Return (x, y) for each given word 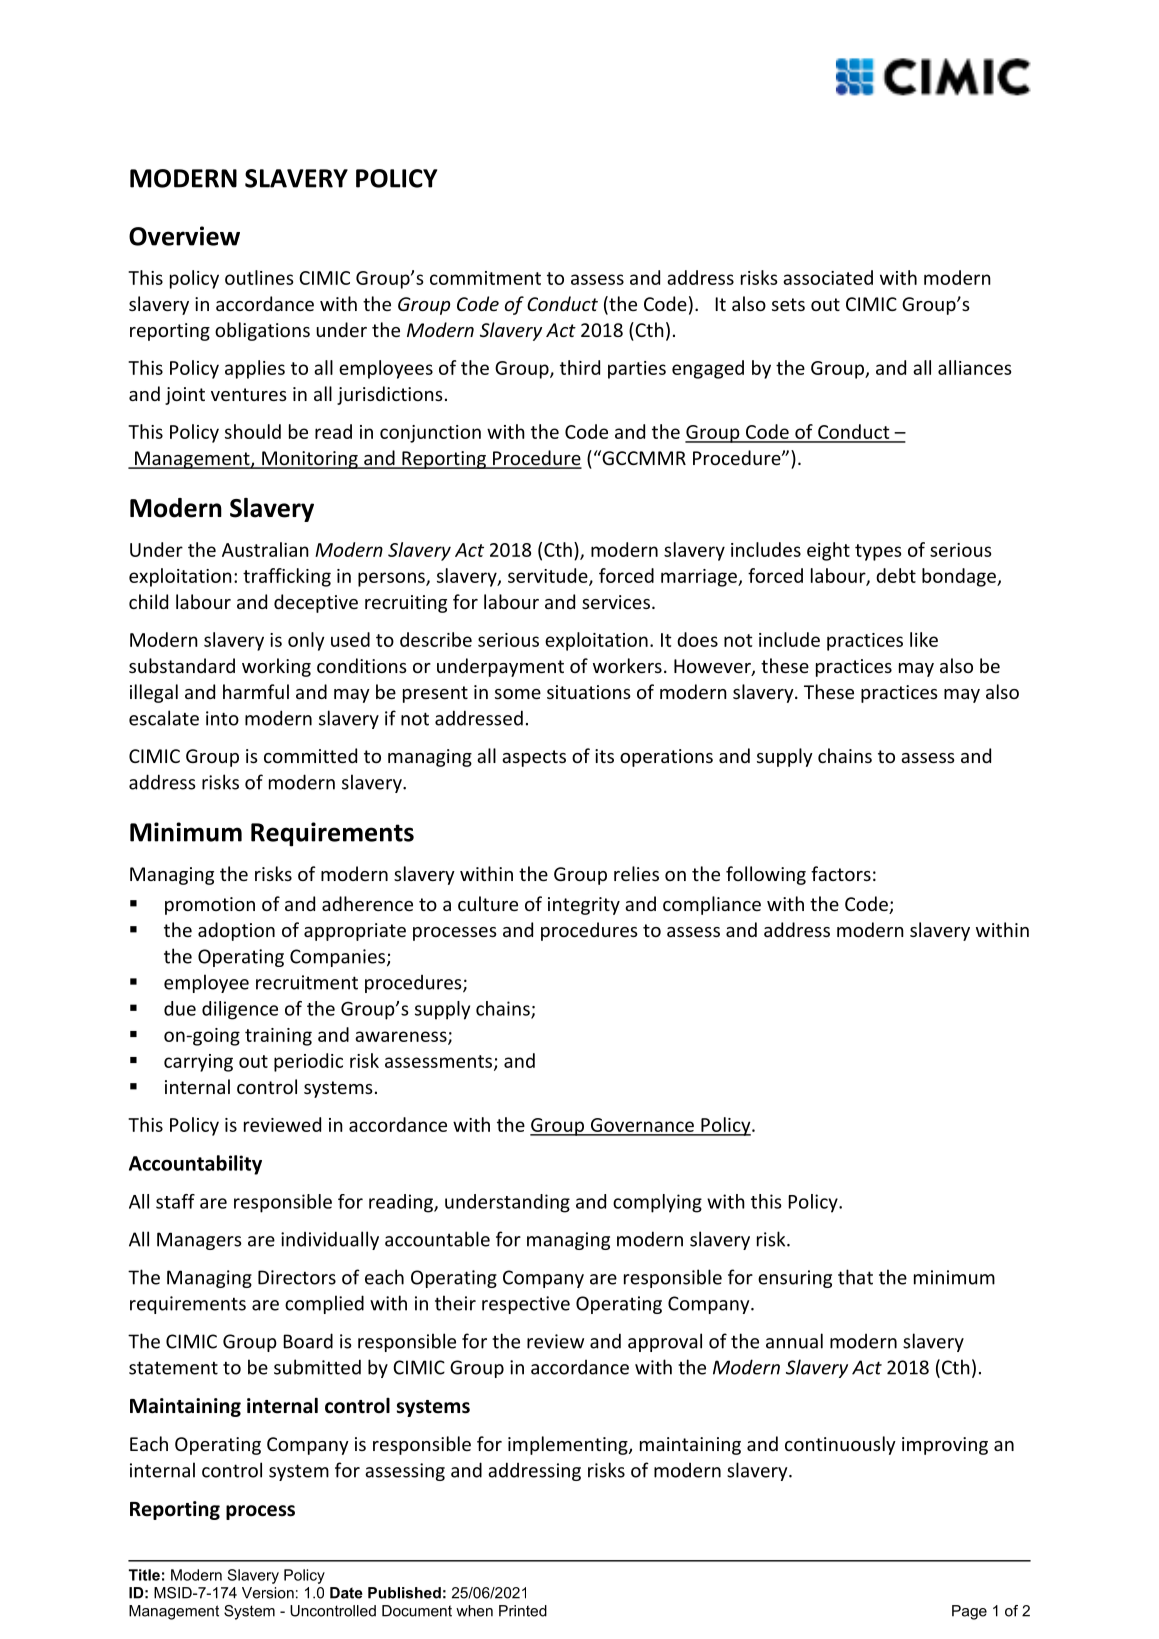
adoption (236, 931)
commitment (485, 278)
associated (828, 277)
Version (268, 1593)
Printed (523, 1611)
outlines (259, 277)
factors (841, 873)
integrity (584, 906)
